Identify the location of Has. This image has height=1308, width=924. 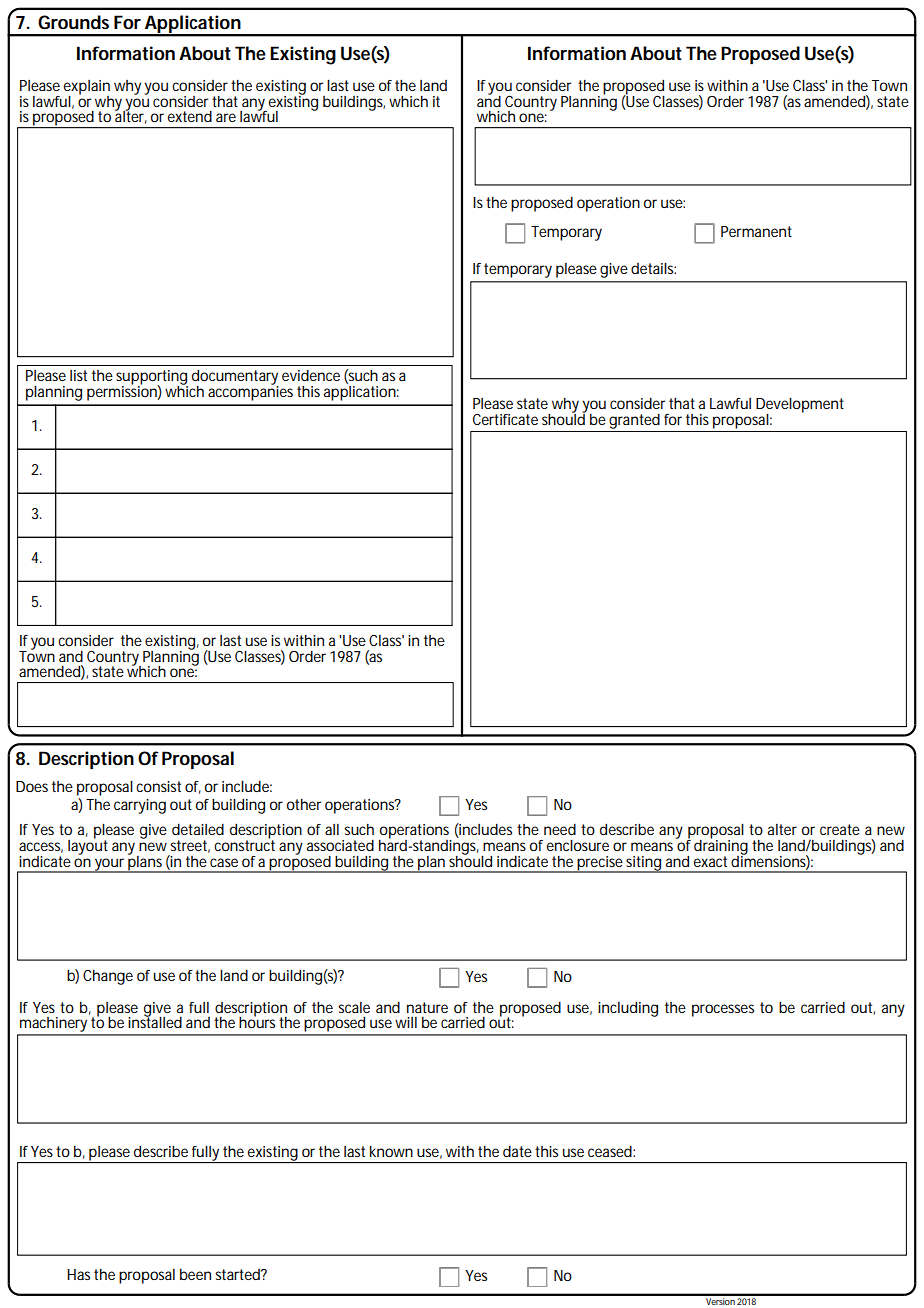
(78, 1274).
